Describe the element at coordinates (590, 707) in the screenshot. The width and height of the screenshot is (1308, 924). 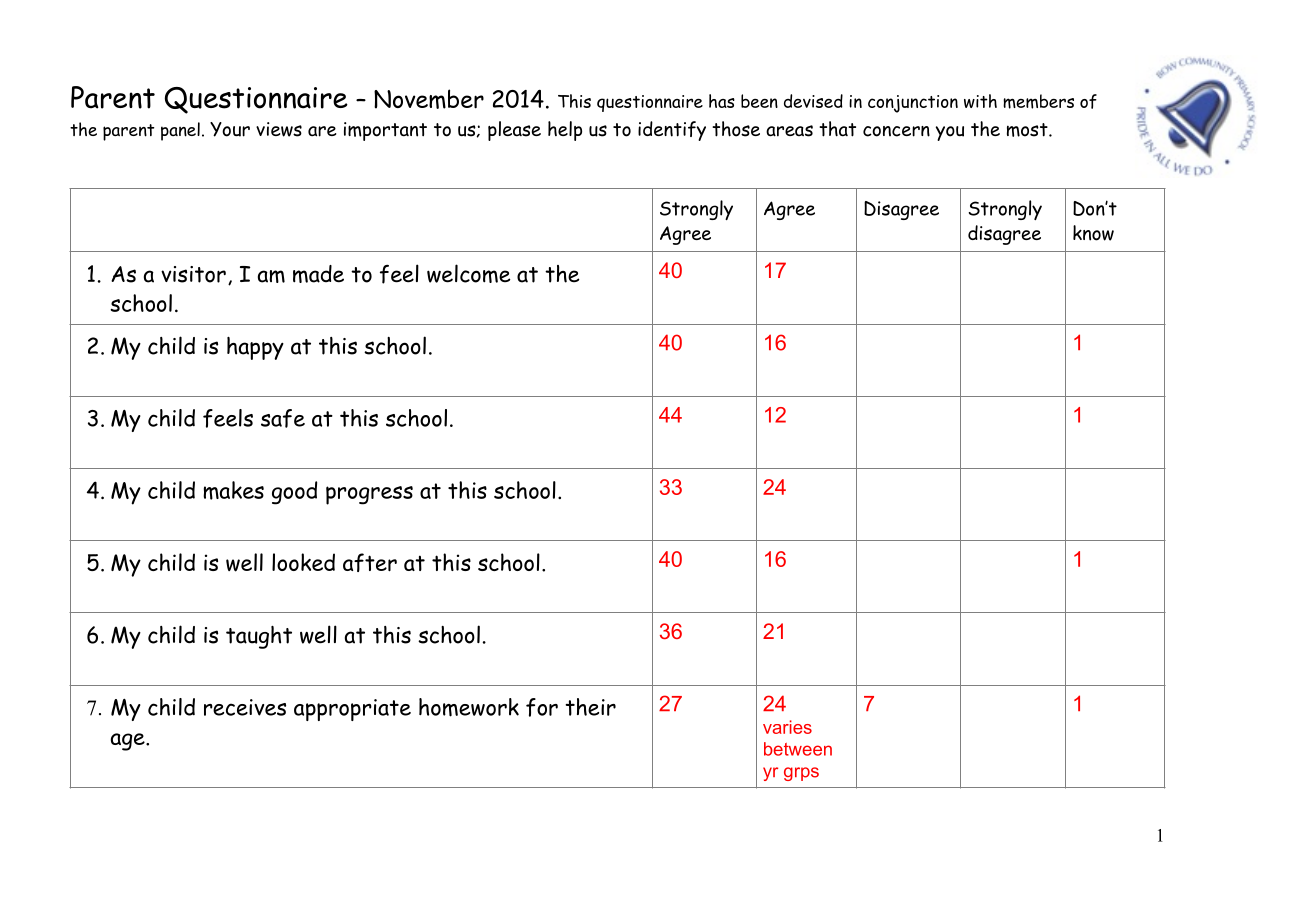
I see `their` at that location.
